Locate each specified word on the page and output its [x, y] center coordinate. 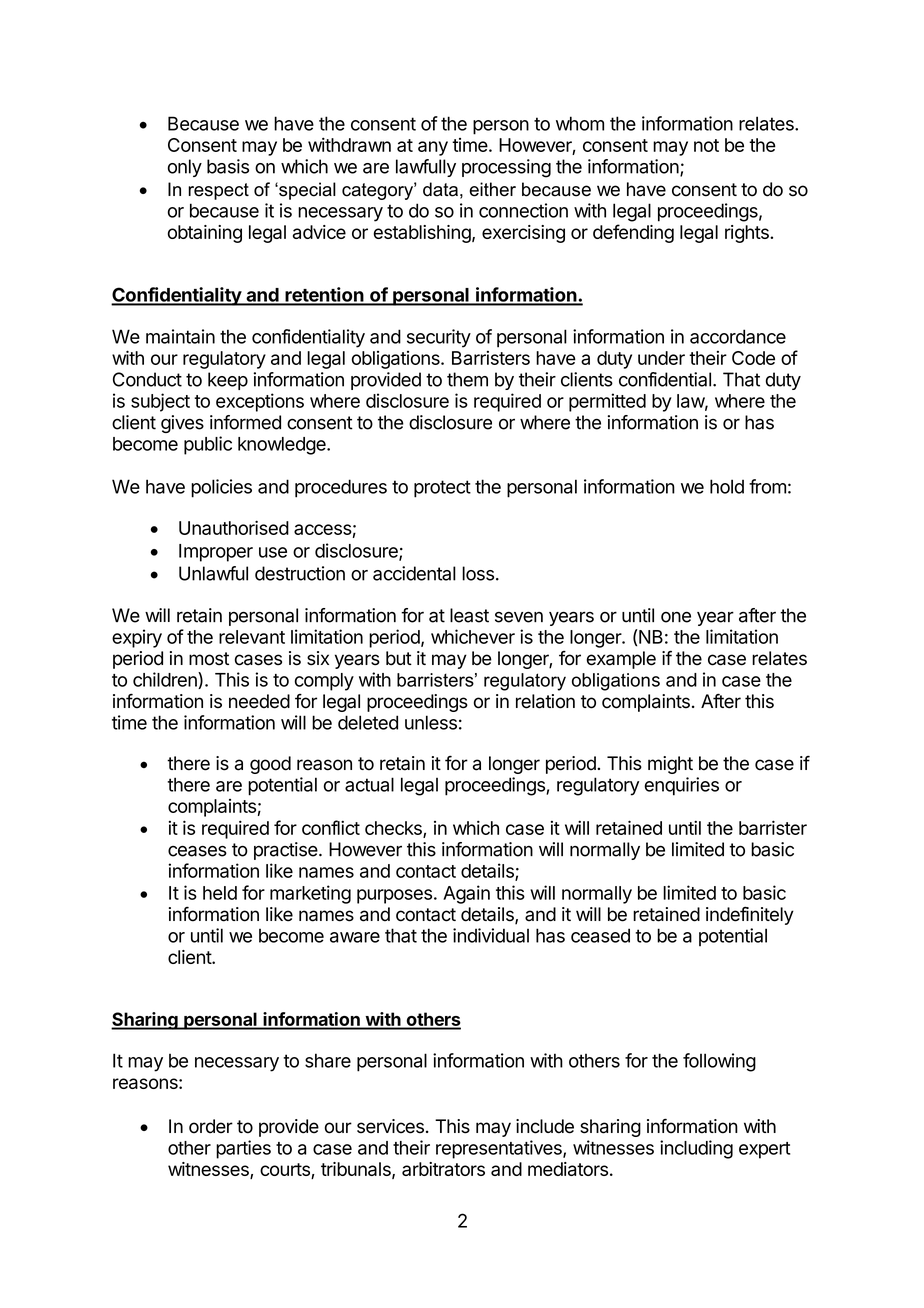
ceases [197, 851]
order [211, 1126]
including [696, 1149]
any [433, 148]
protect [442, 489]
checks [394, 829]
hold [727, 486]
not [706, 145]
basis [228, 166]
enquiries [681, 786]
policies [221, 488]
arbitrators [443, 1169]
